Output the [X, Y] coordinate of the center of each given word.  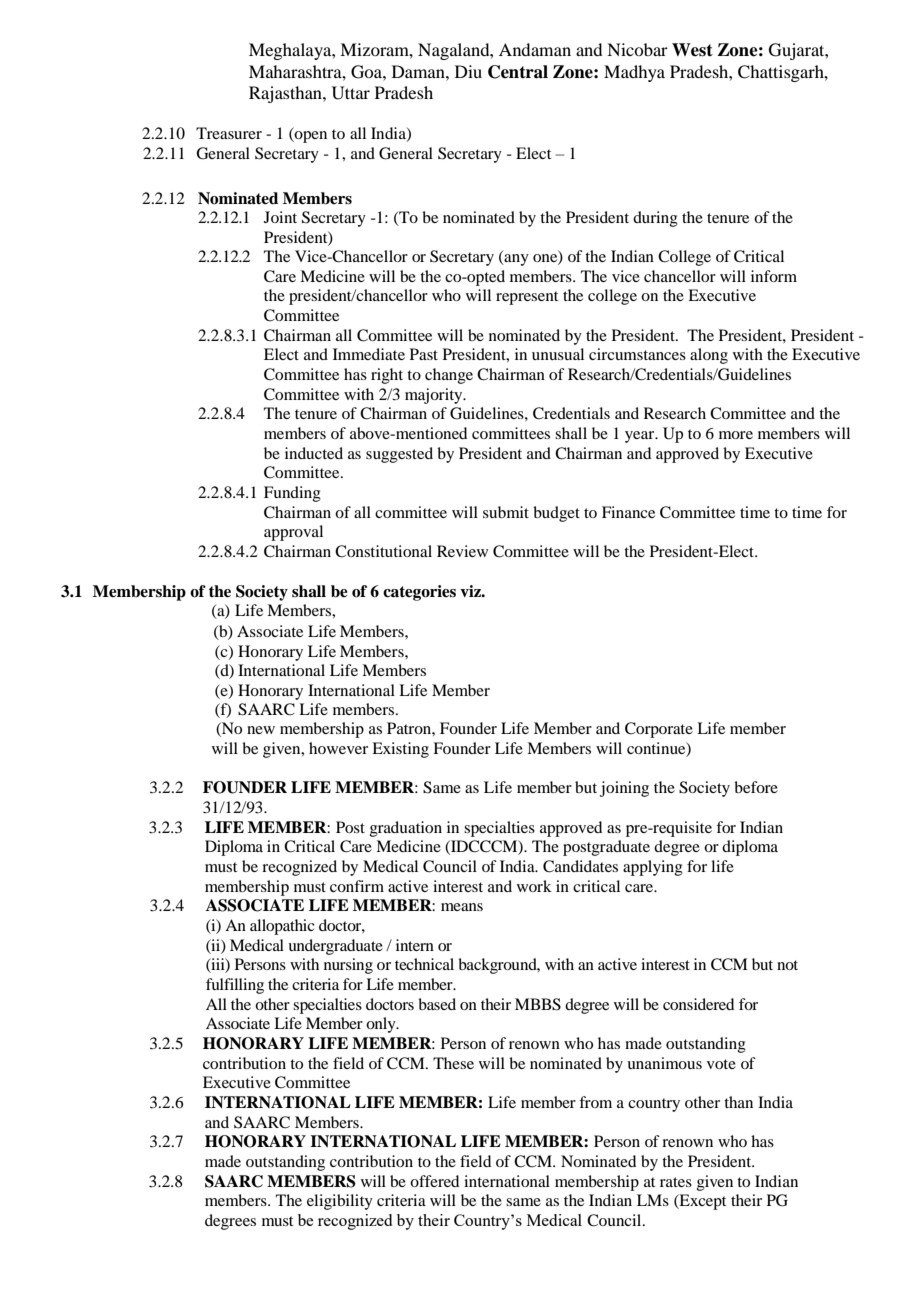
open [310, 137]
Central [518, 72]
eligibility [340, 1202]
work [534, 886]
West [692, 50]
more [736, 435]
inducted [314, 453]
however [338, 748]
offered [434, 1181]
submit [506, 512]
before [756, 787]
